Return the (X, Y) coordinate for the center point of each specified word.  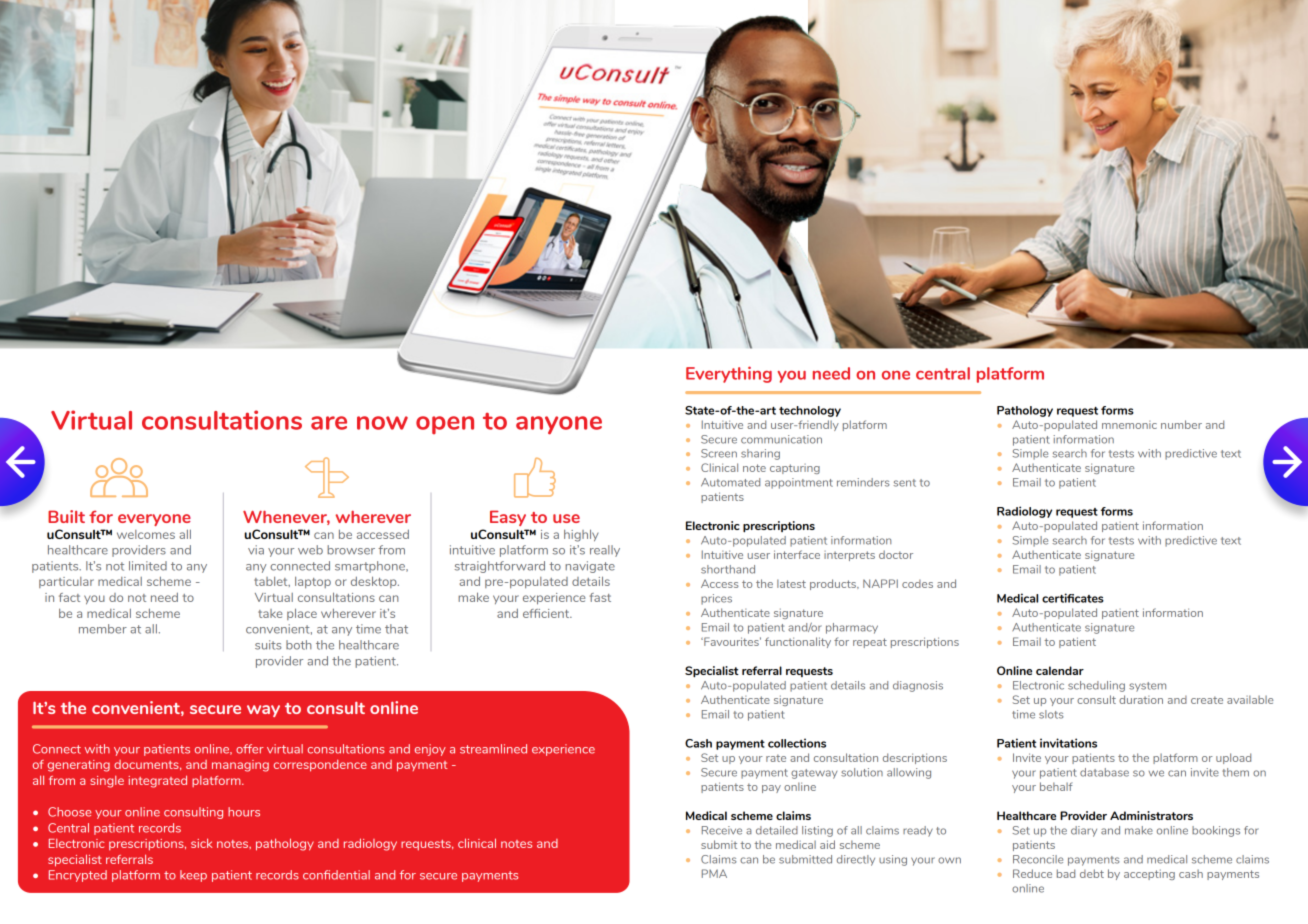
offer (250, 749)
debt (1092, 873)
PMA (714, 873)
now (382, 423)
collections (797, 743)
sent (904, 483)
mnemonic (1129, 425)
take (270, 613)
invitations (1068, 743)
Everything (729, 374)
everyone (154, 520)
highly (581, 535)
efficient (547, 613)
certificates (1073, 598)
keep (193, 876)
